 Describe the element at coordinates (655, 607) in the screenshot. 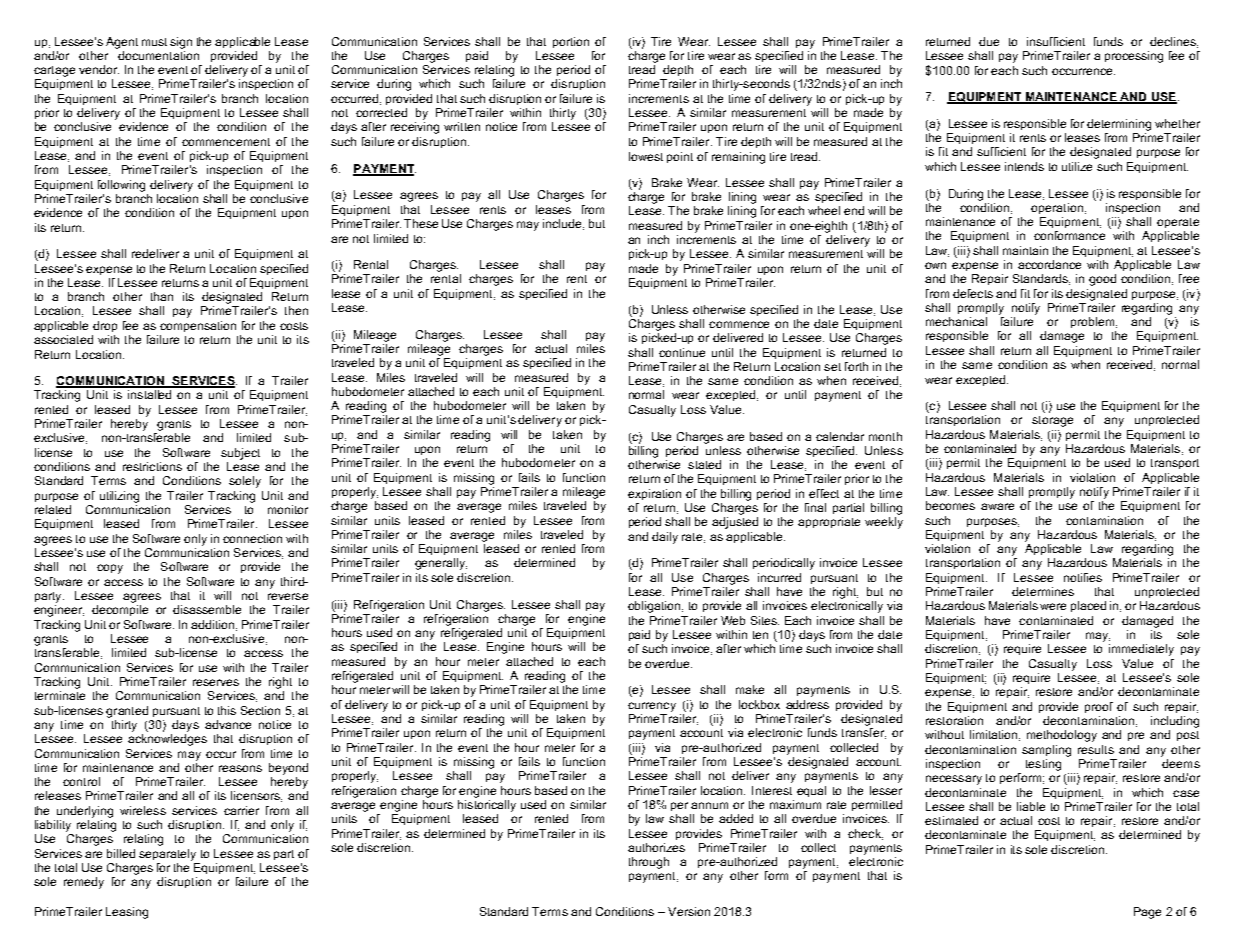

I see `obligation` at that location.
